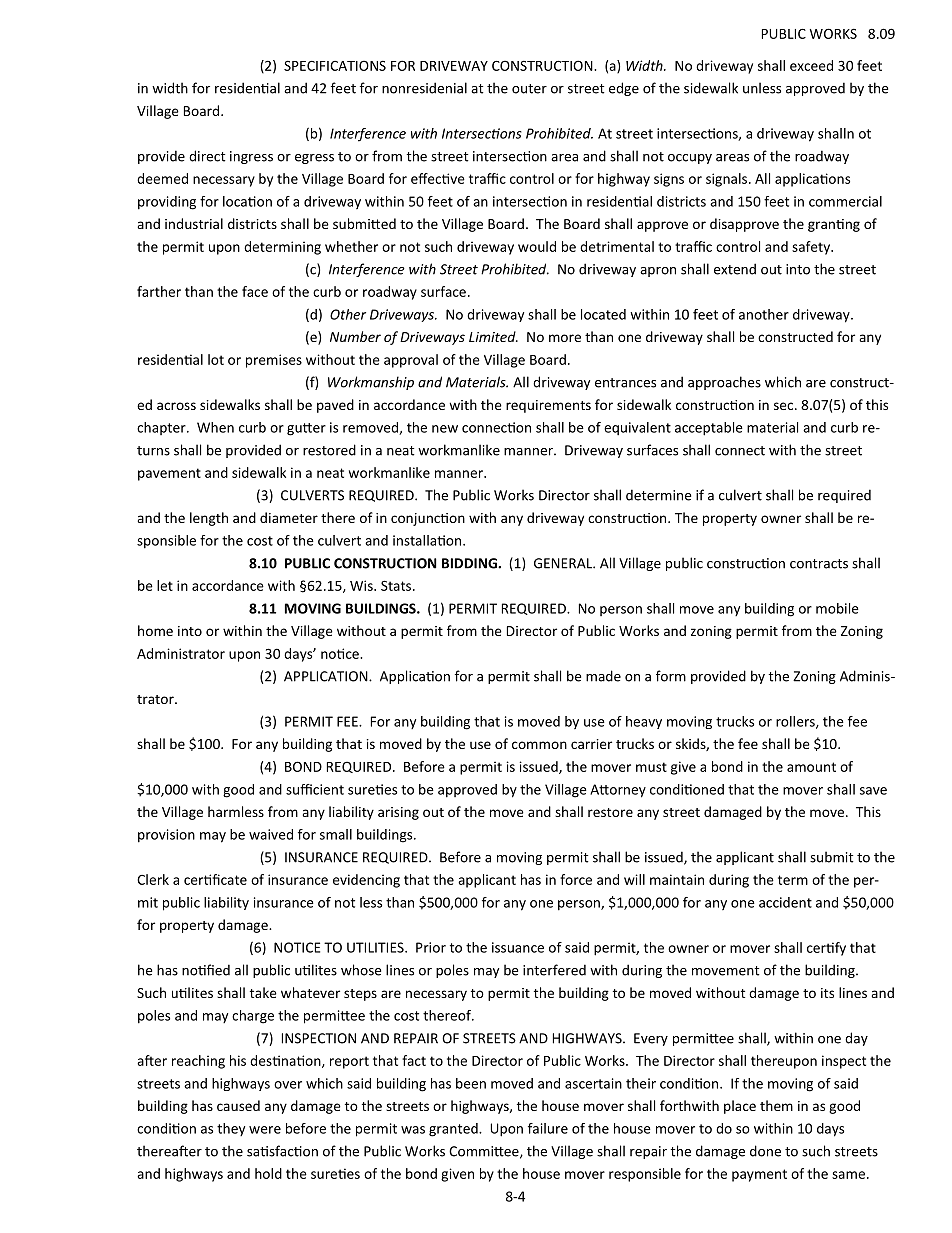 The image size is (952, 1233). I want to click on amount, so click(811, 767).
